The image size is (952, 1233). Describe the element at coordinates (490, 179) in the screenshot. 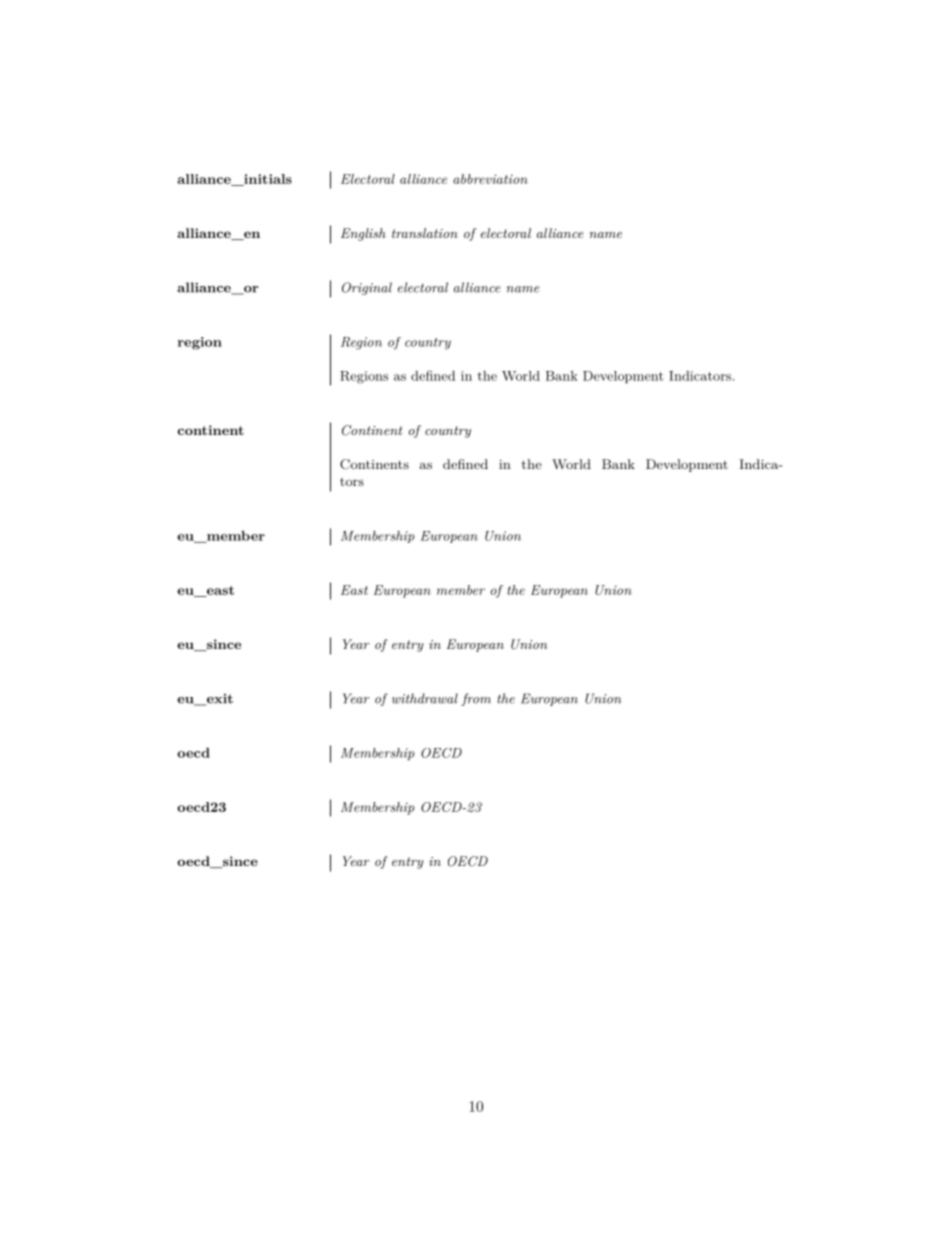

I see `abbreviation` at that location.
